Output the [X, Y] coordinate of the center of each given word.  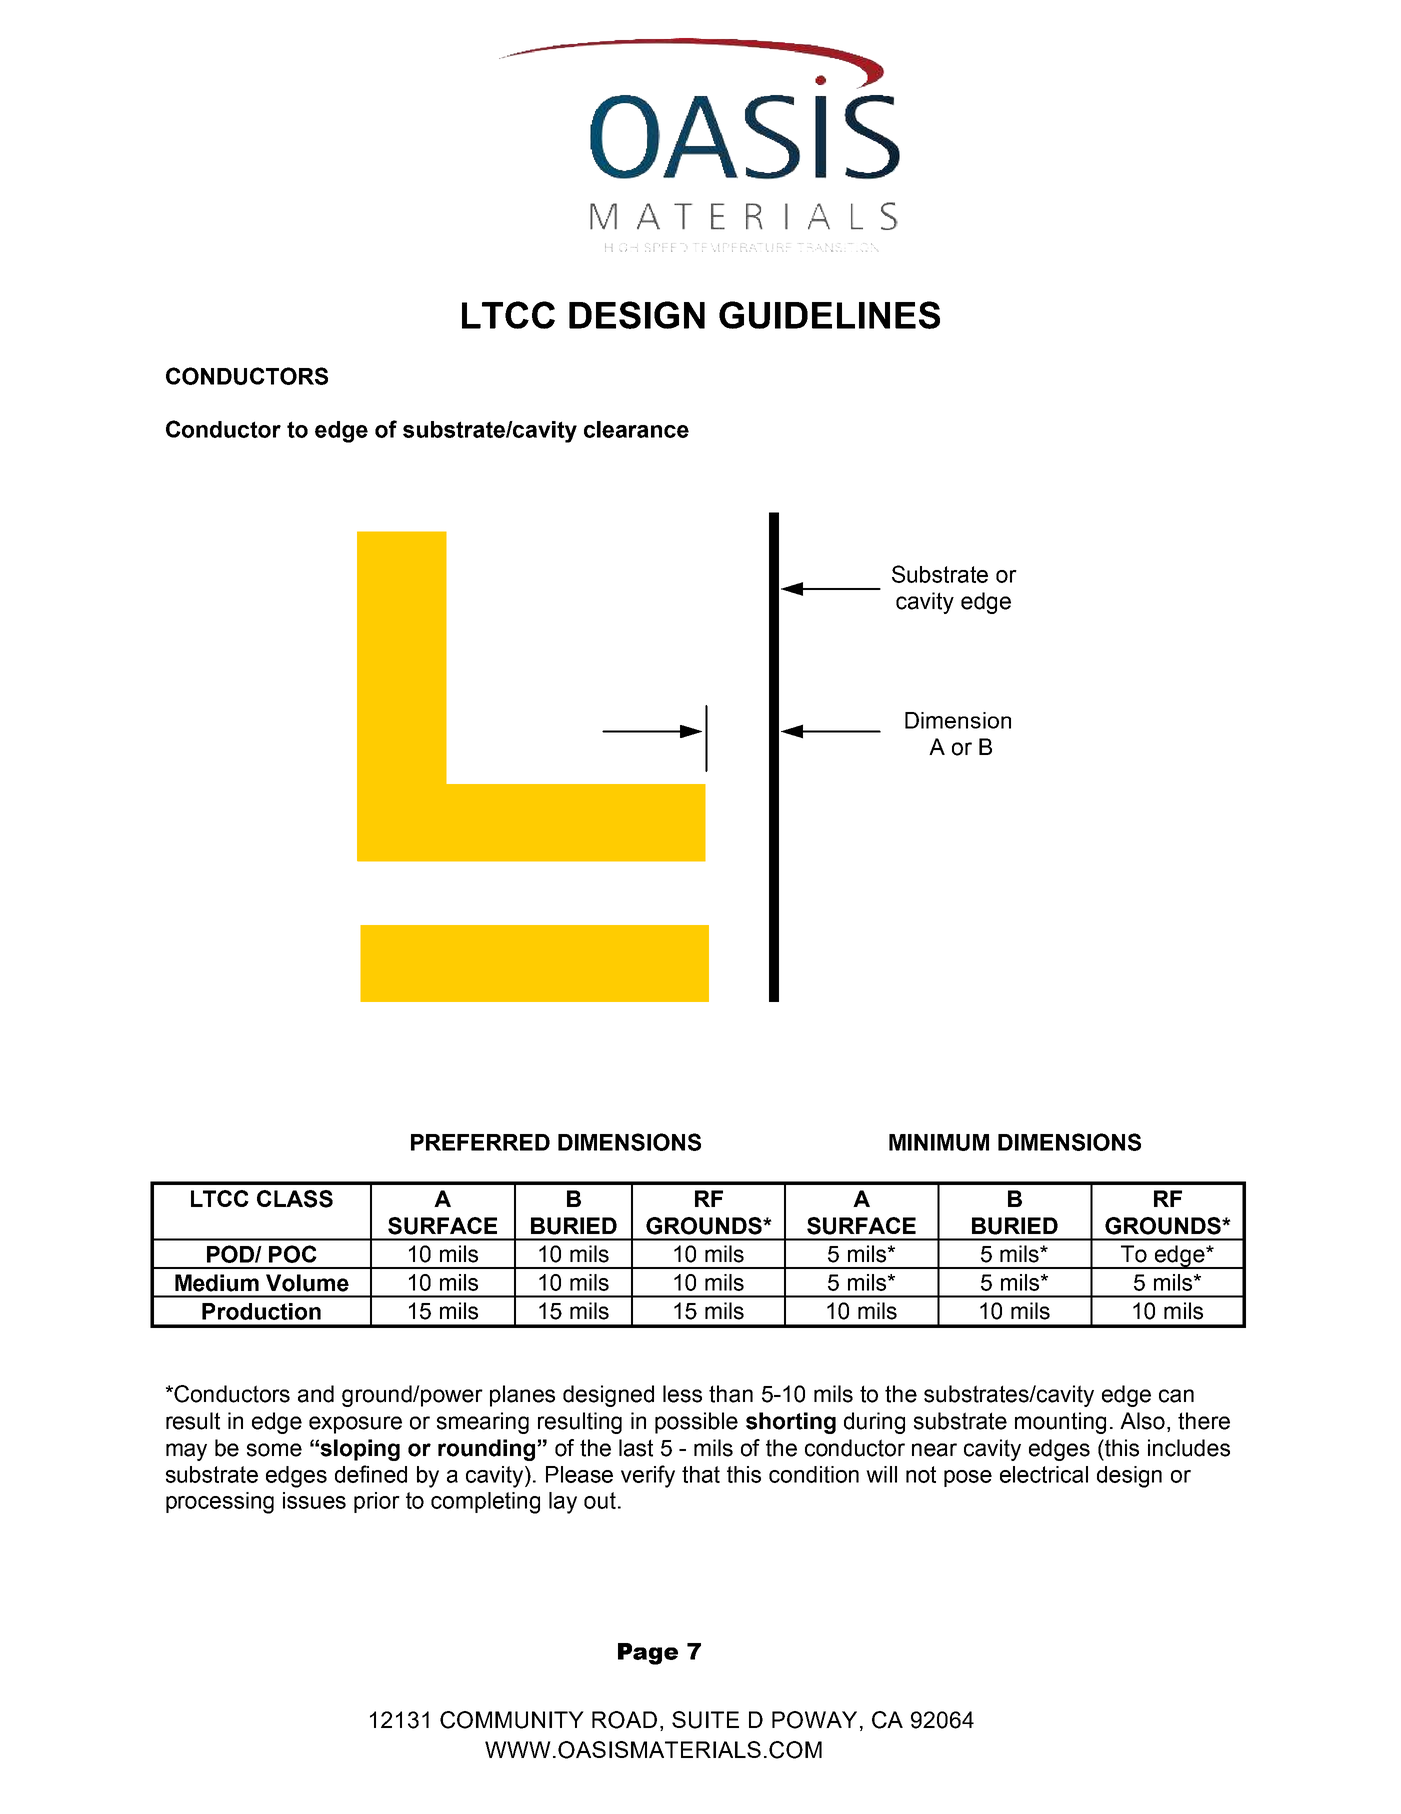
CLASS [295, 1199]
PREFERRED [480, 1142]
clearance [636, 429]
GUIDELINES [829, 315]
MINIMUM [939, 1142]
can [1176, 1396]
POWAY [814, 1720]
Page [648, 1654]
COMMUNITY [512, 1720]
